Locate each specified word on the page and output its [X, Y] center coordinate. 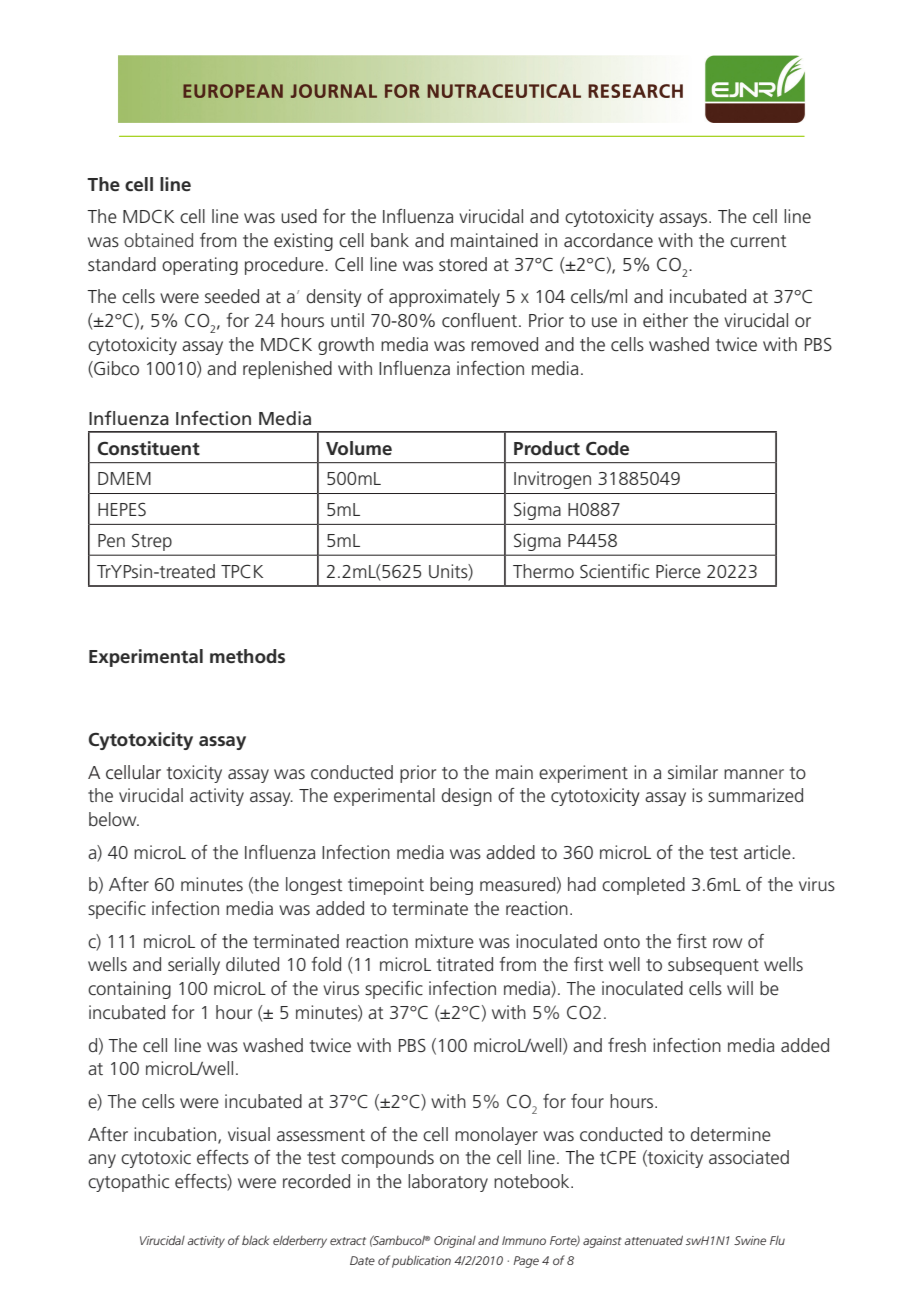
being [451, 886]
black [255, 1240]
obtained [158, 240]
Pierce [678, 571]
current [758, 241]
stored [463, 264]
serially [194, 966]
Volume [359, 448]
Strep [152, 542]
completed [643, 886]
